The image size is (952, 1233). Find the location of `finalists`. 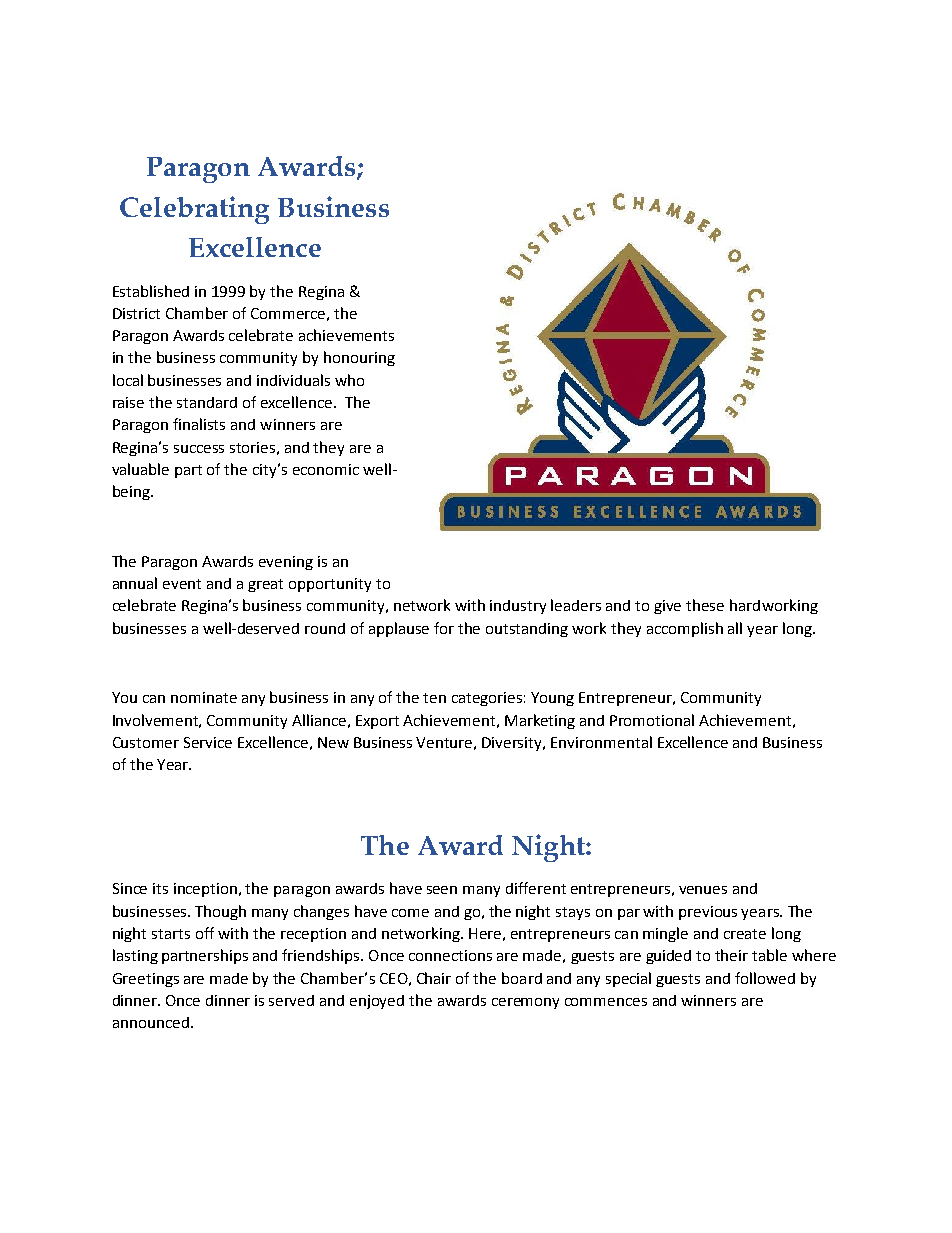

finalists is located at coordinates (199, 424).
